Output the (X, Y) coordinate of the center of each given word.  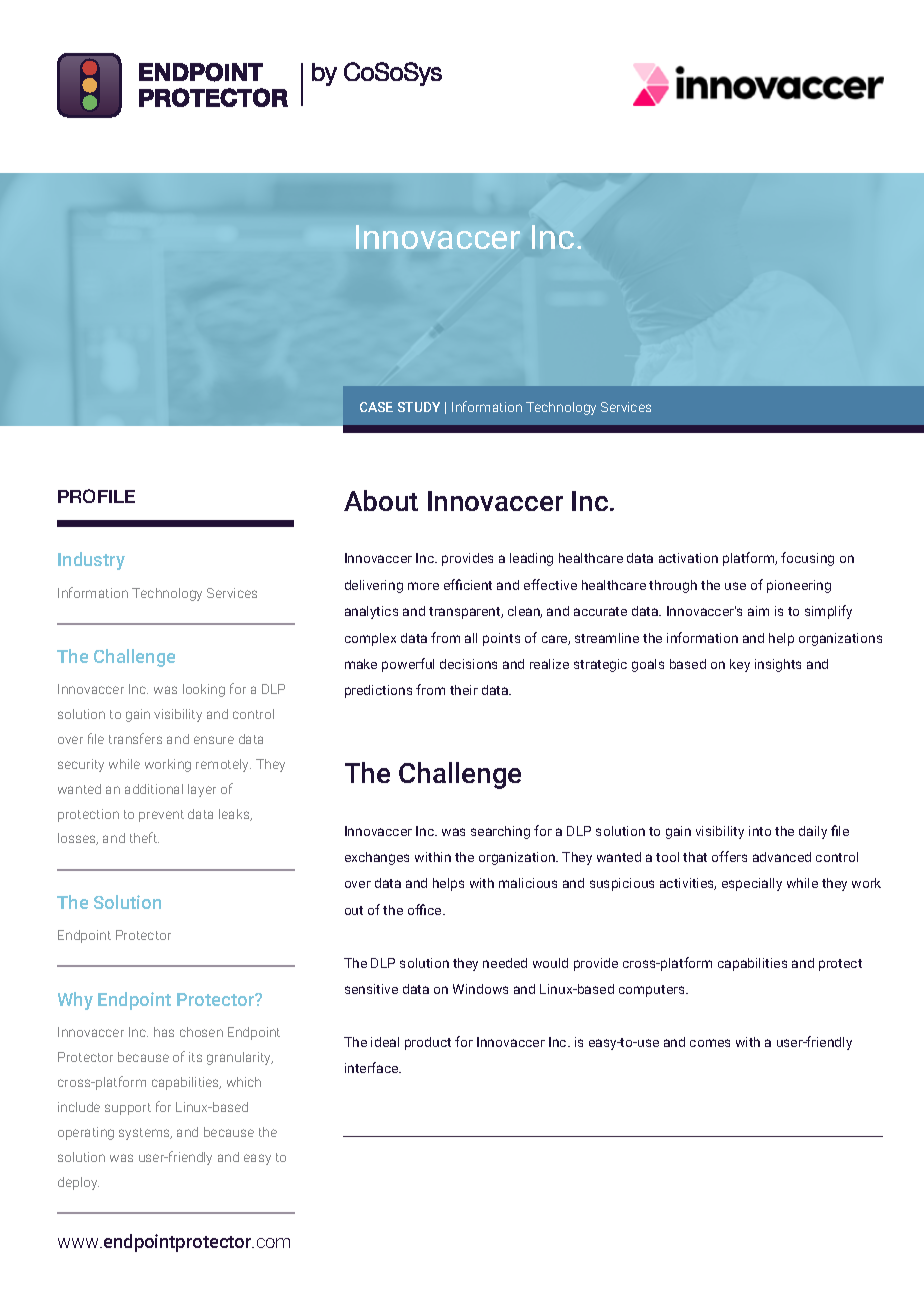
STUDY (419, 407)
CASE (376, 407)
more (423, 586)
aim (758, 611)
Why (75, 1001)
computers (653, 991)
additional (154, 789)
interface (373, 1067)
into (760, 831)
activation (688, 558)
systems (145, 1134)
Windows (480, 989)
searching (500, 832)
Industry (91, 561)
